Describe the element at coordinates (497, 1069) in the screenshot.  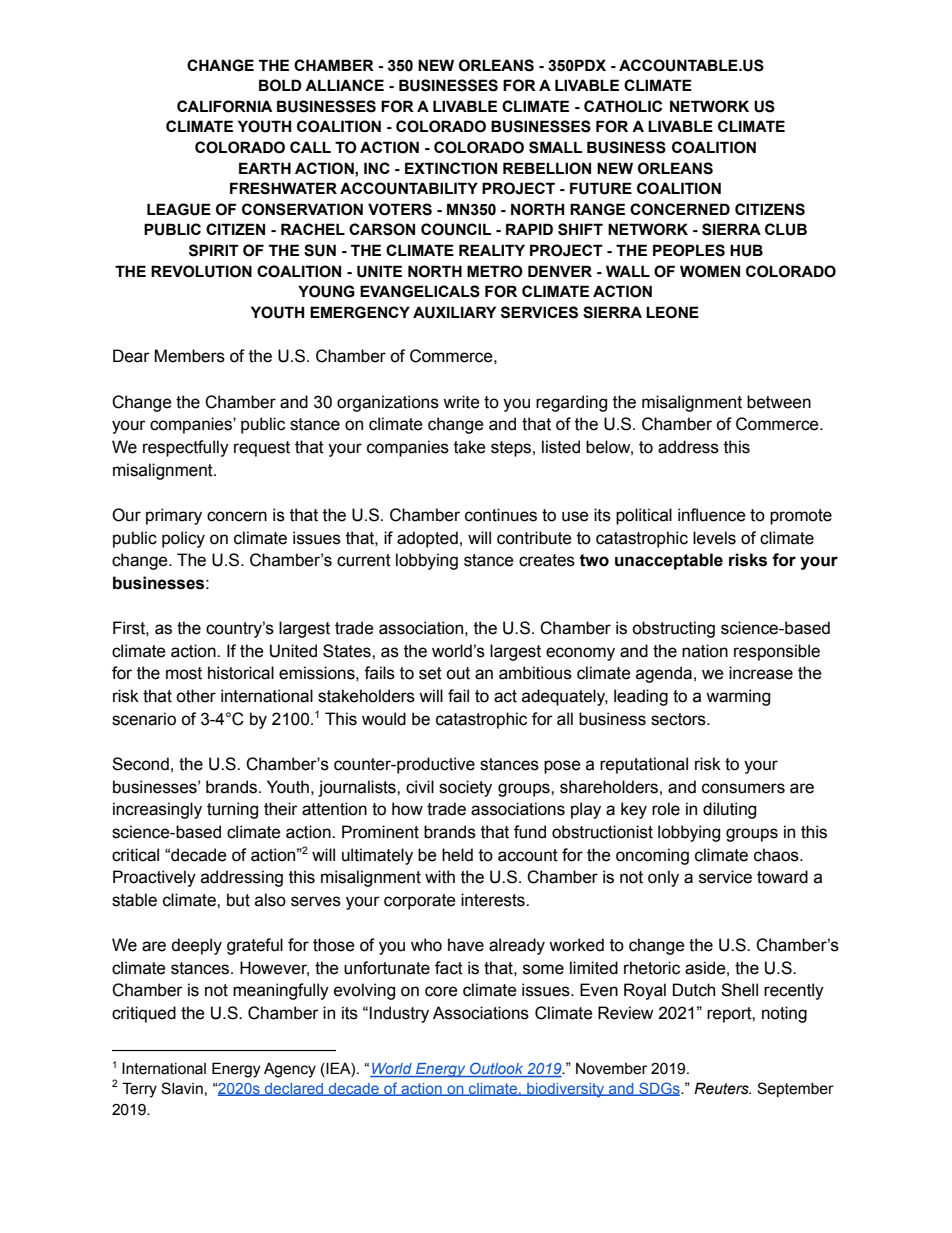
I see `Outlook` at that location.
